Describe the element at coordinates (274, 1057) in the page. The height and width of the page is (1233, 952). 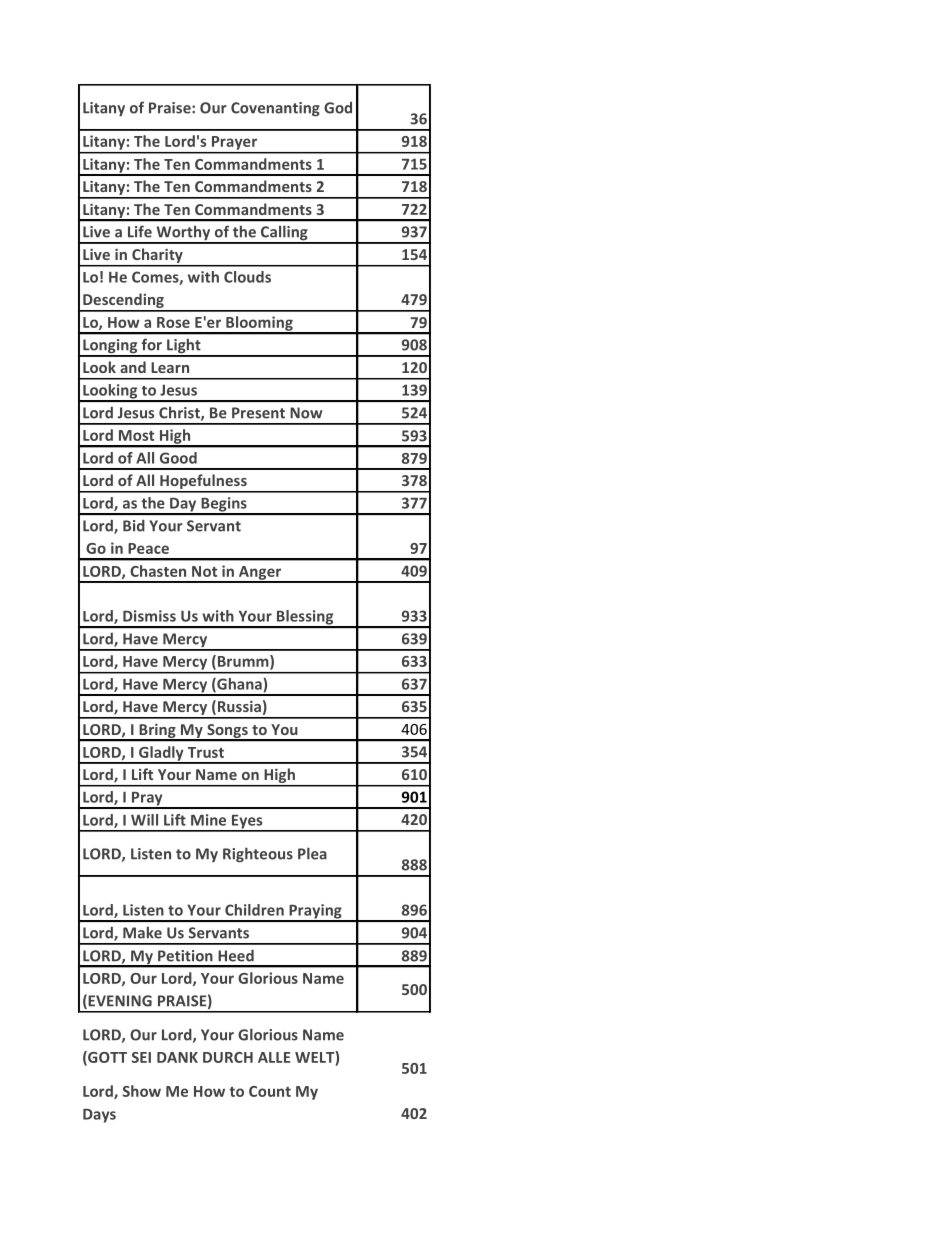
I see `ALLE` at that location.
